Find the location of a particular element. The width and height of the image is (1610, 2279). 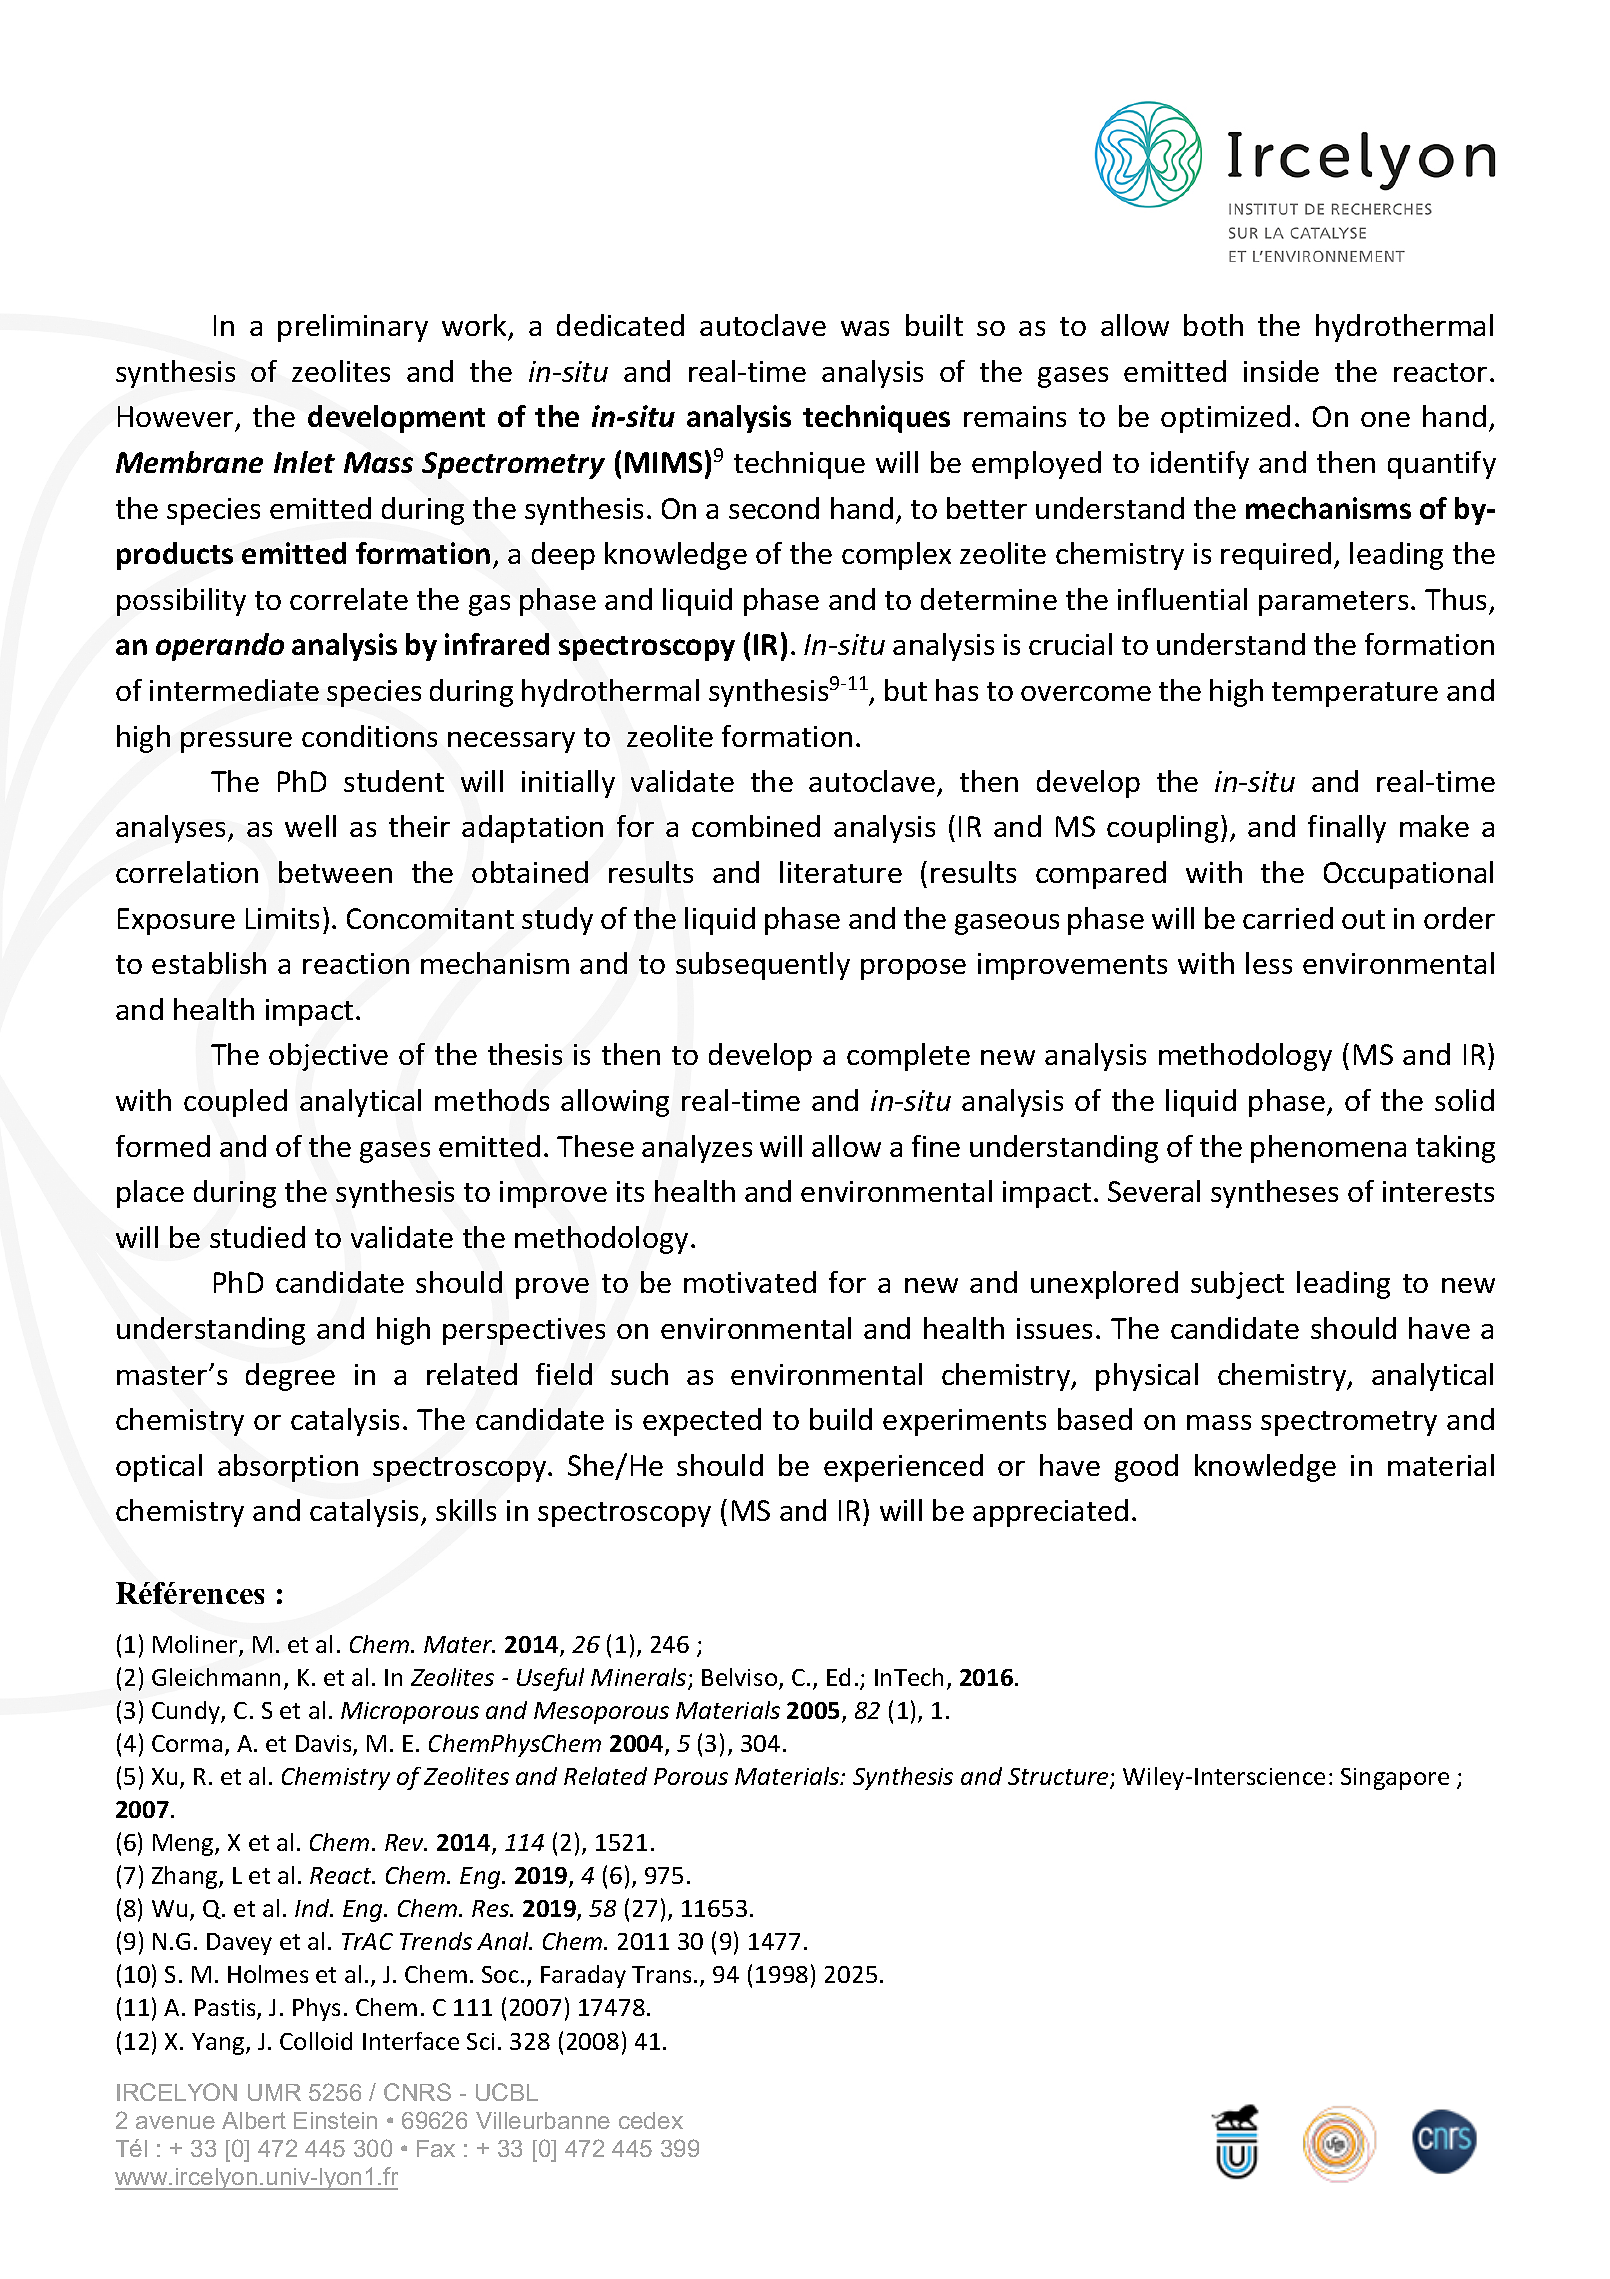

was is located at coordinates (865, 328).
